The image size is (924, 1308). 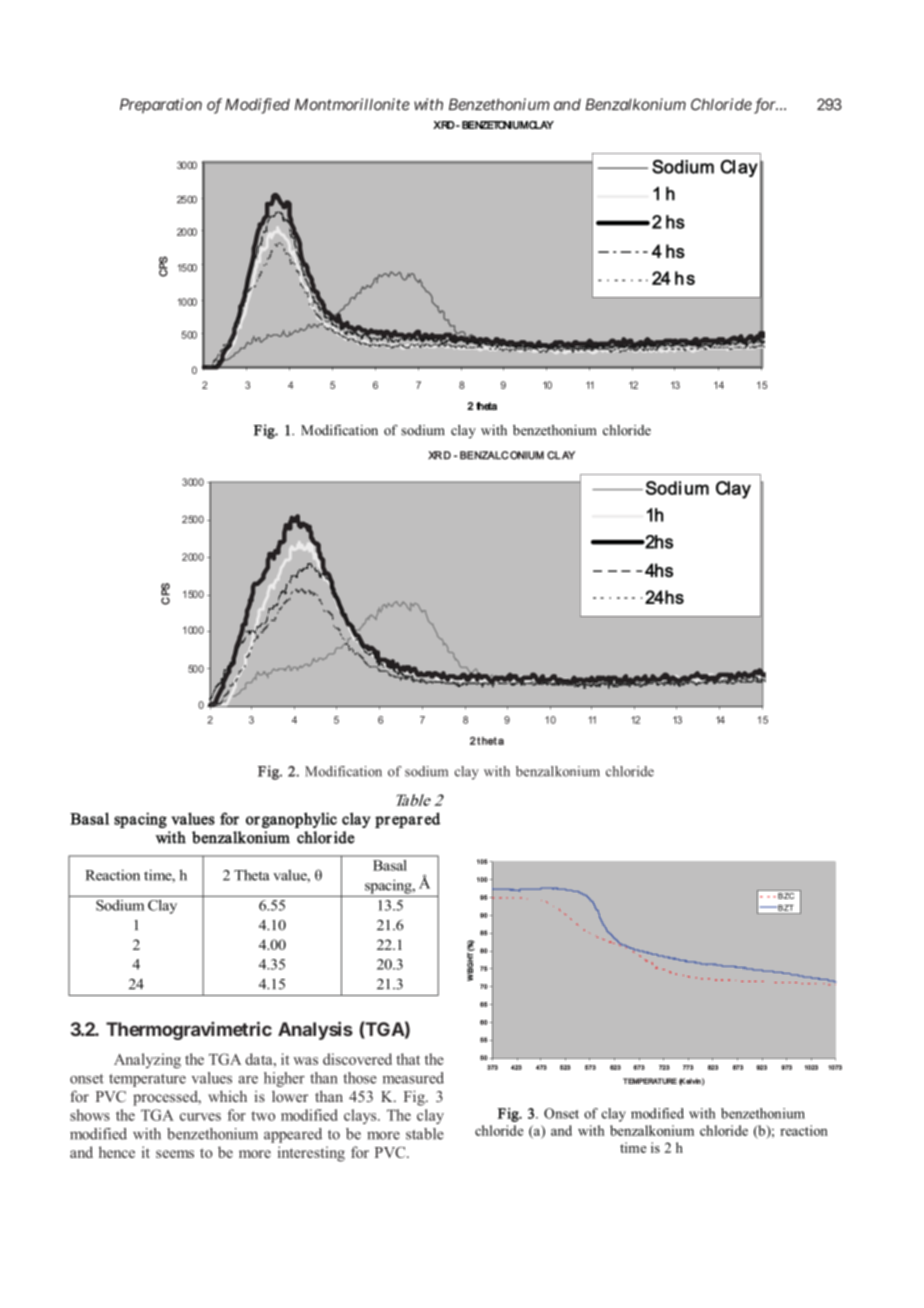 What do you see at coordinates (360, 1078) in the image?
I see `those` at bounding box center [360, 1078].
